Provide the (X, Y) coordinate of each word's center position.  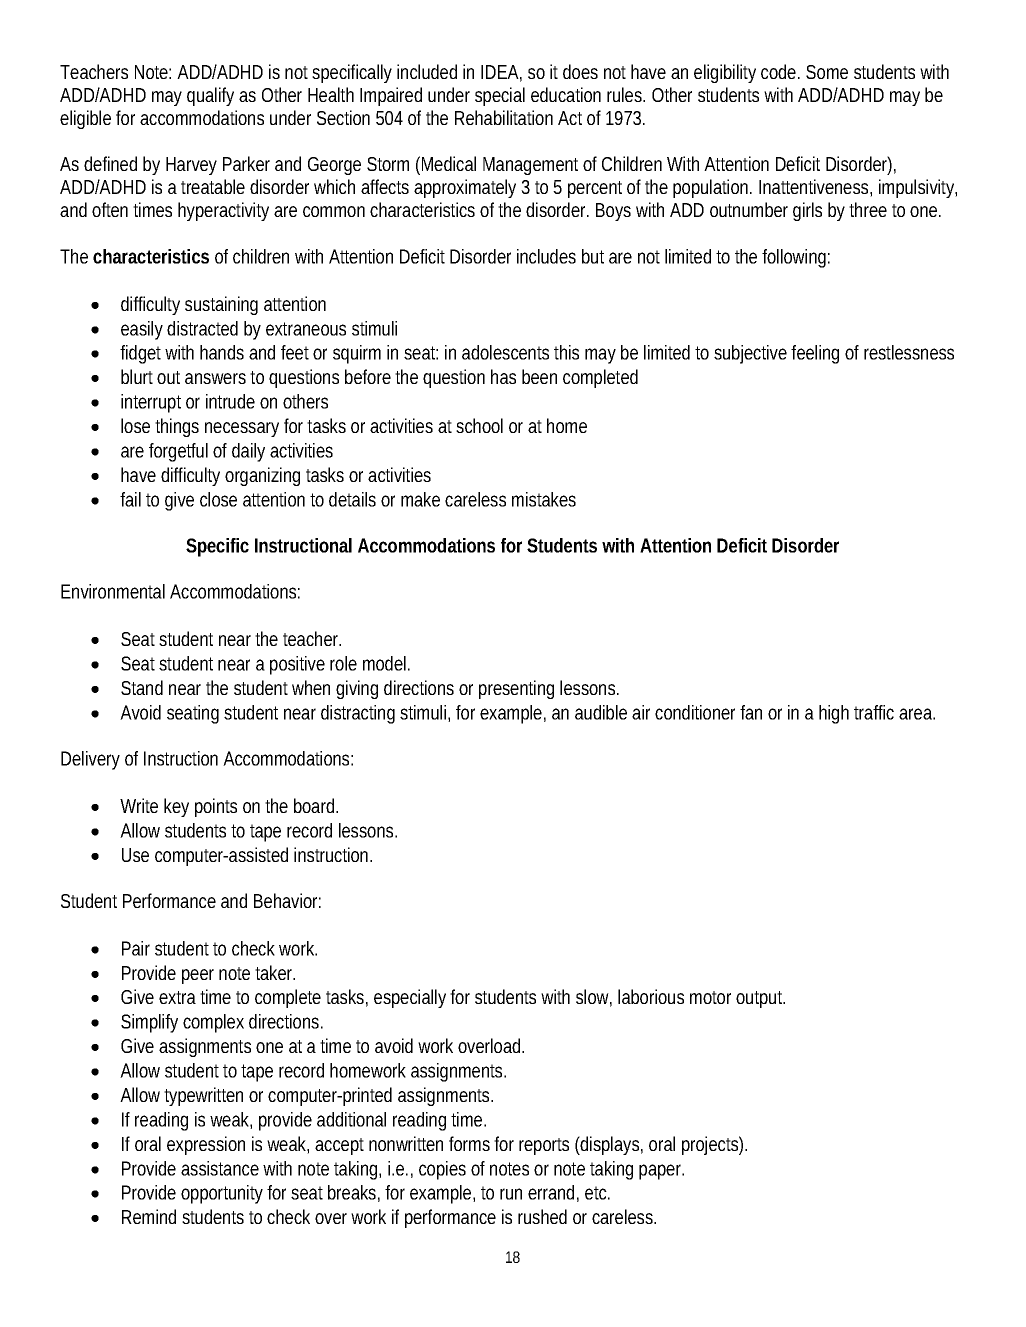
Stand (142, 687)
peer (198, 976)
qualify (210, 96)
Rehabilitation (504, 117)
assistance (220, 1168)
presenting (516, 689)
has (503, 376)
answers (215, 378)
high (834, 714)
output (760, 999)
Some (827, 72)
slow (594, 998)
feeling (815, 354)
